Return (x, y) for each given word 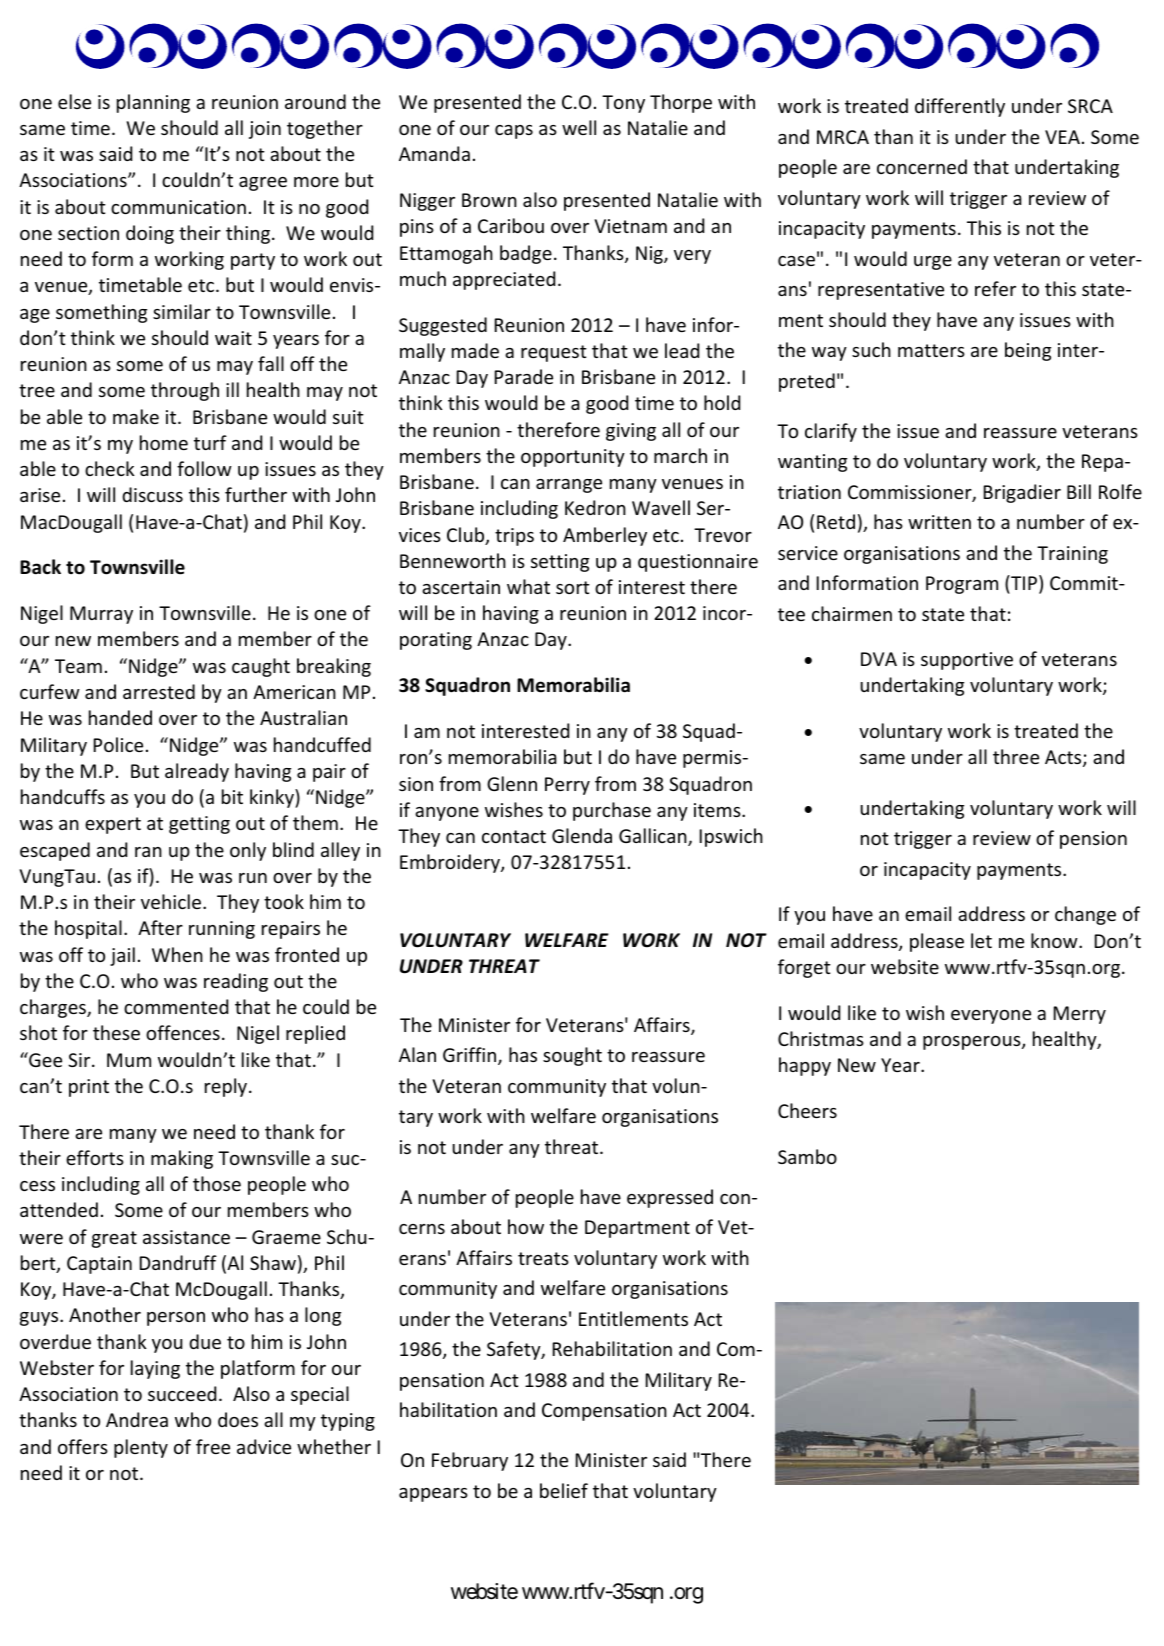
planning (153, 103)
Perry (567, 786)
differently (960, 107)
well (579, 127)
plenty (141, 1448)
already (197, 772)
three (1016, 756)
